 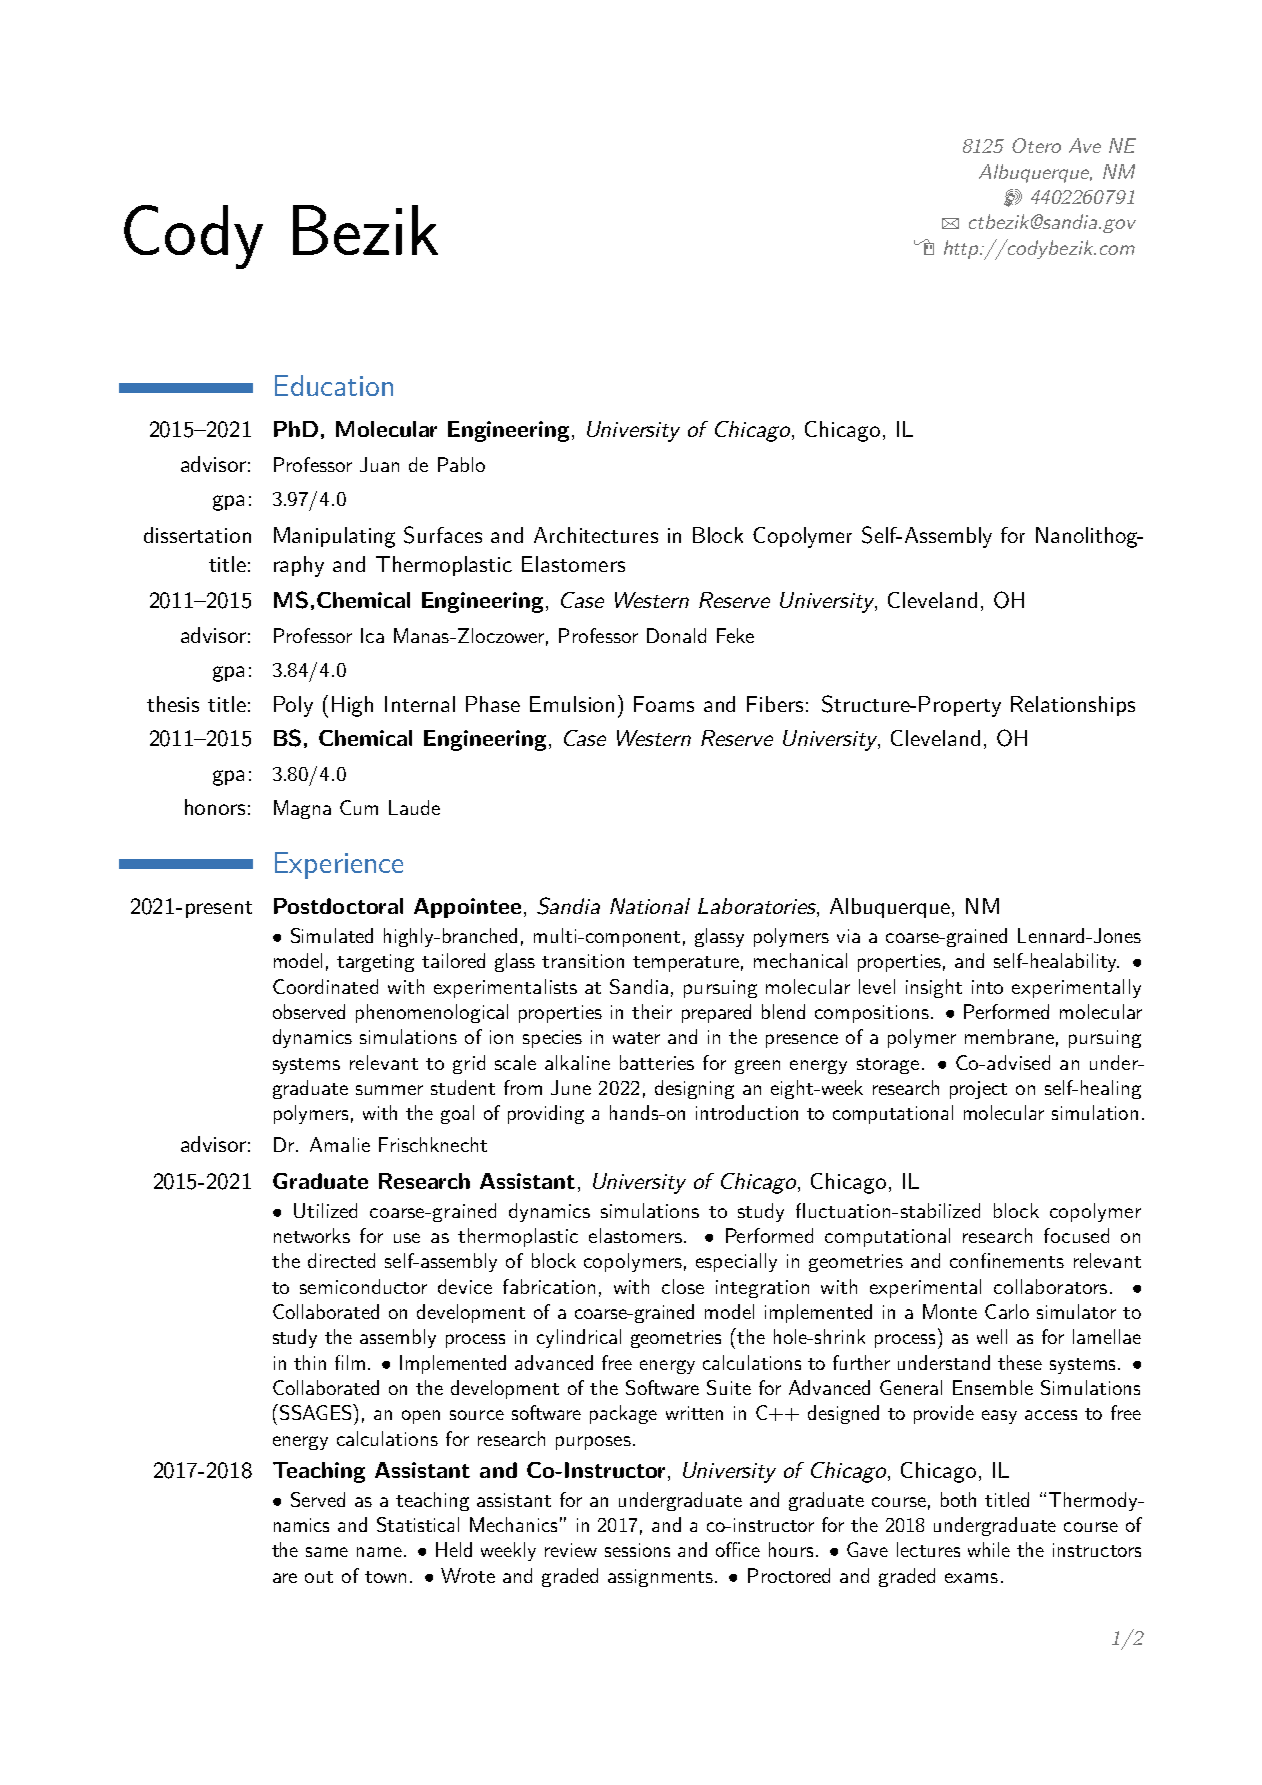 What do you see at coordinates (334, 385) in the screenshot?
I see `Education` at bounding box center [334, 385].
